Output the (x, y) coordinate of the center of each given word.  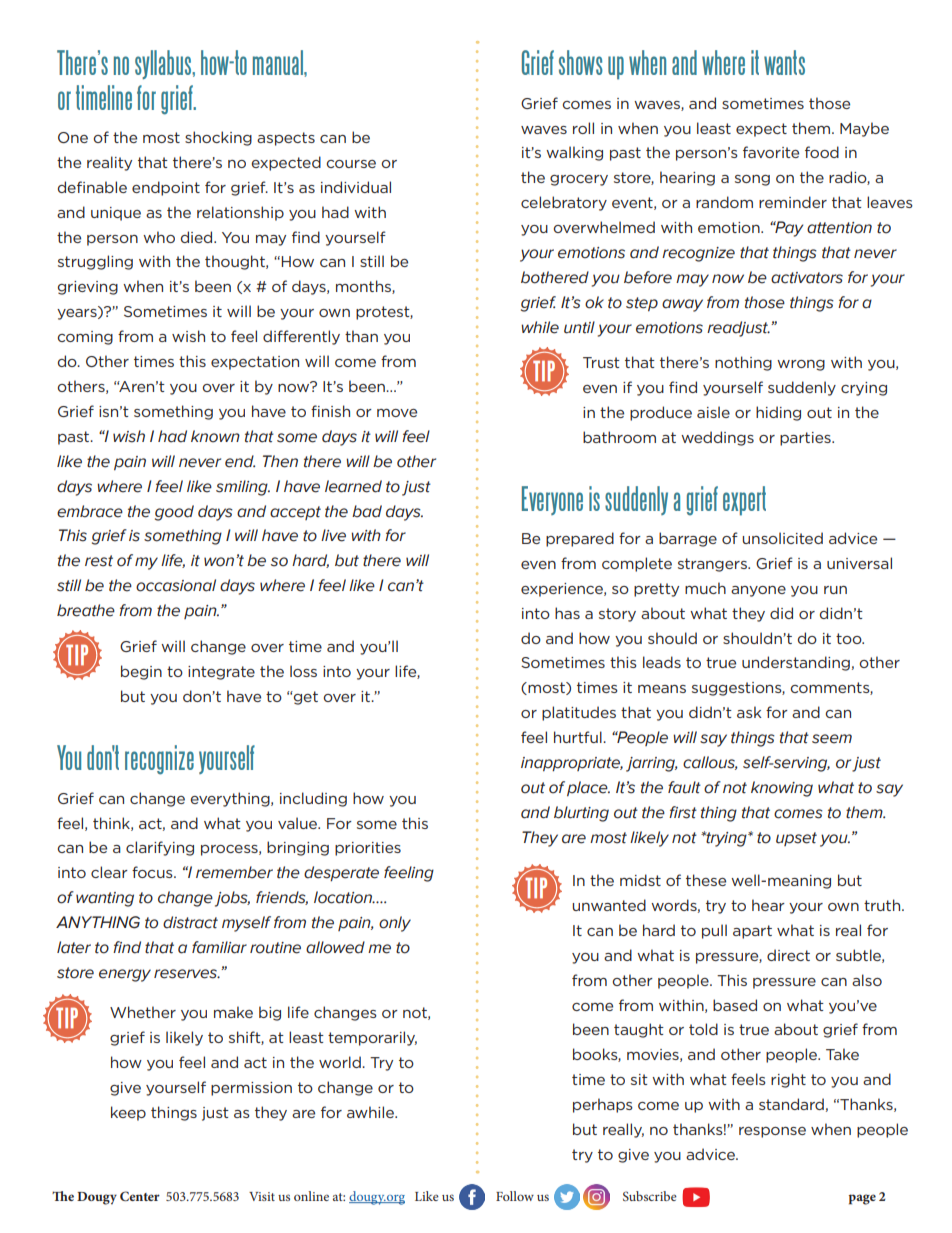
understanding (796, 663)
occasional (176, 585)
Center (140, 1196)
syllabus (164, 64)
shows (581, 62)
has (567, 613)
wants (784, 62)
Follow (515, 1196)
